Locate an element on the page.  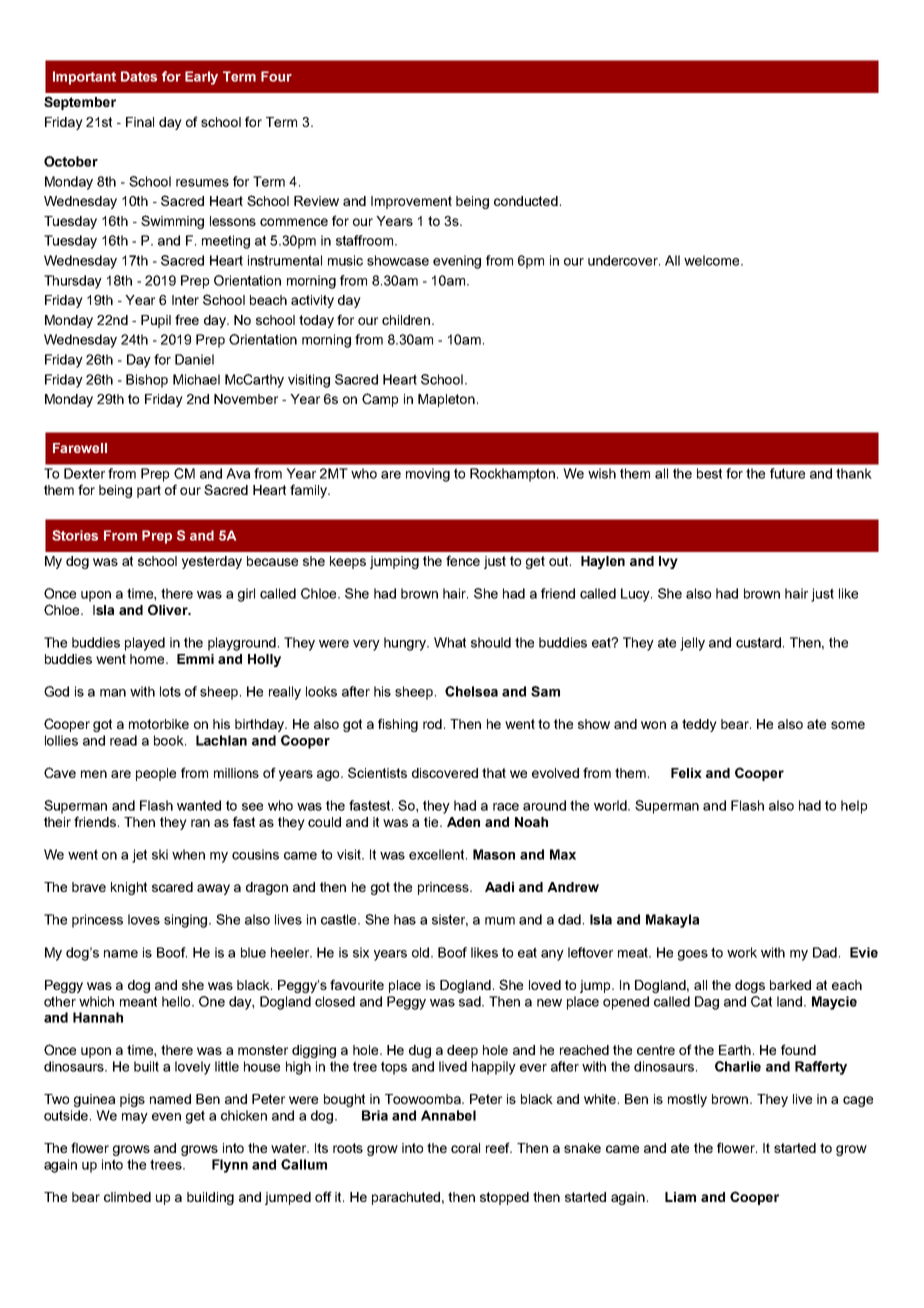
children is located at coordinates (407, 320).
